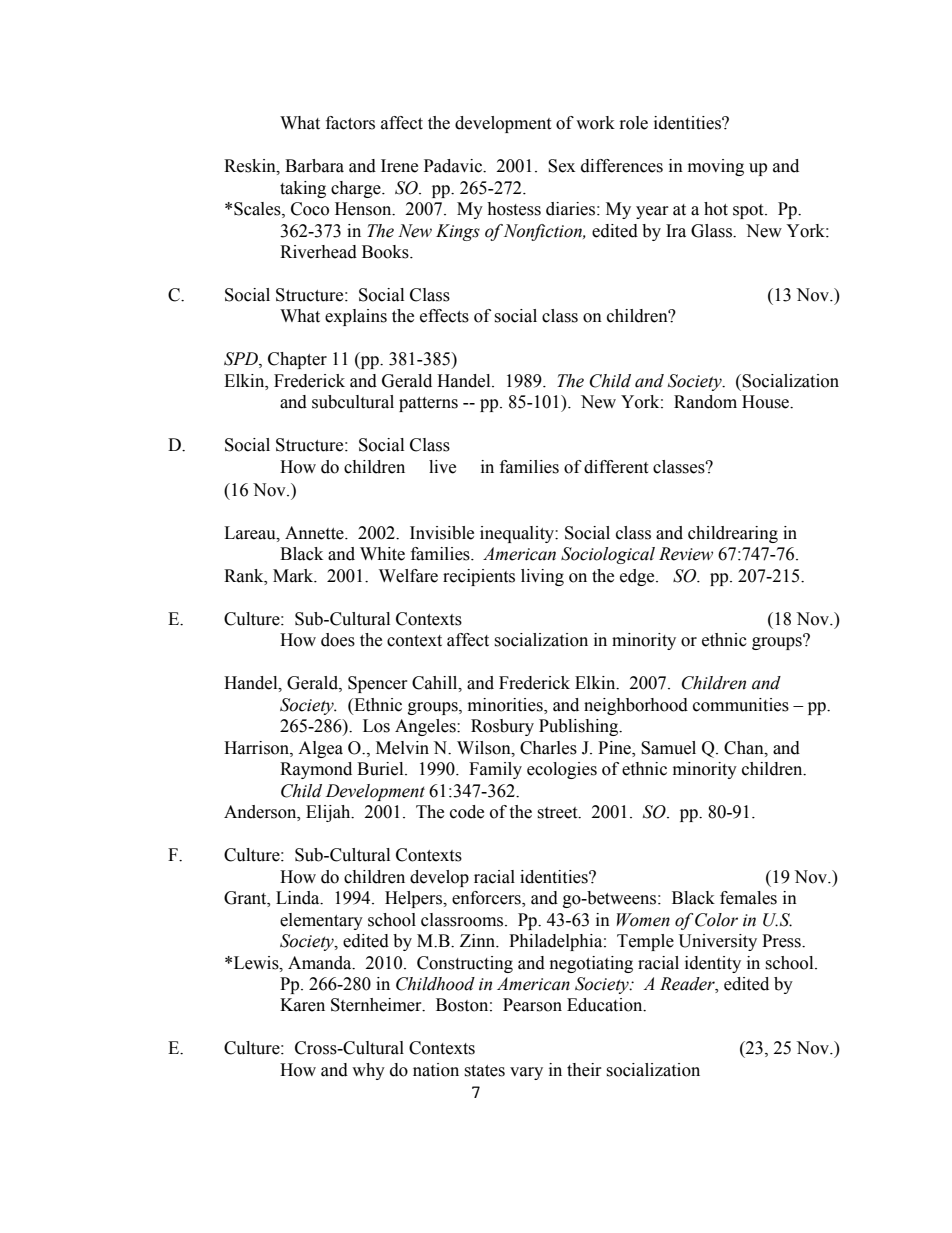 The width and height of the page is (952, 1233). Describe the element at coordinates (741, 705) in the page. I see `communities` at that location.
